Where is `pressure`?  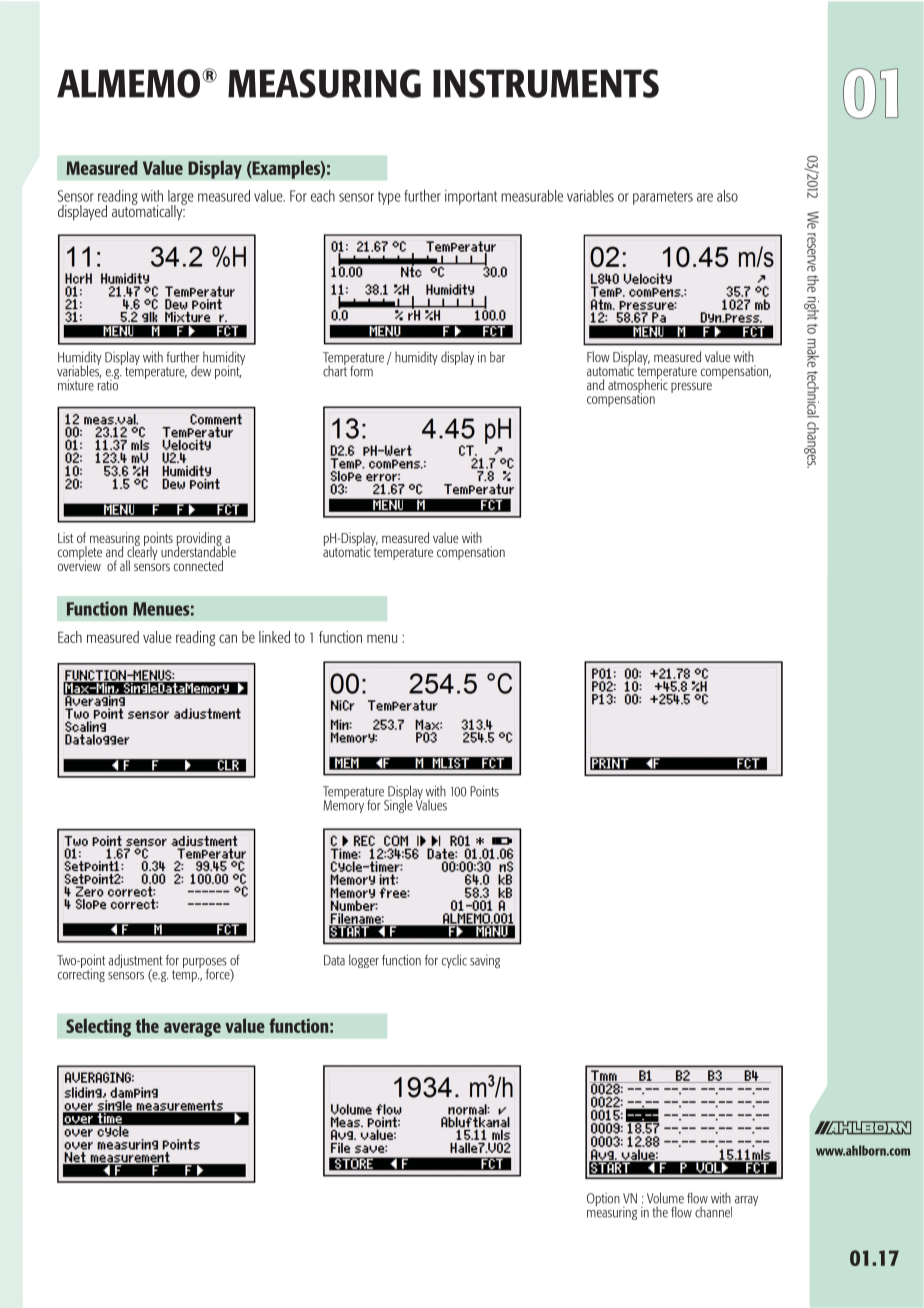
pressure is located at coordinates (691, 387).
